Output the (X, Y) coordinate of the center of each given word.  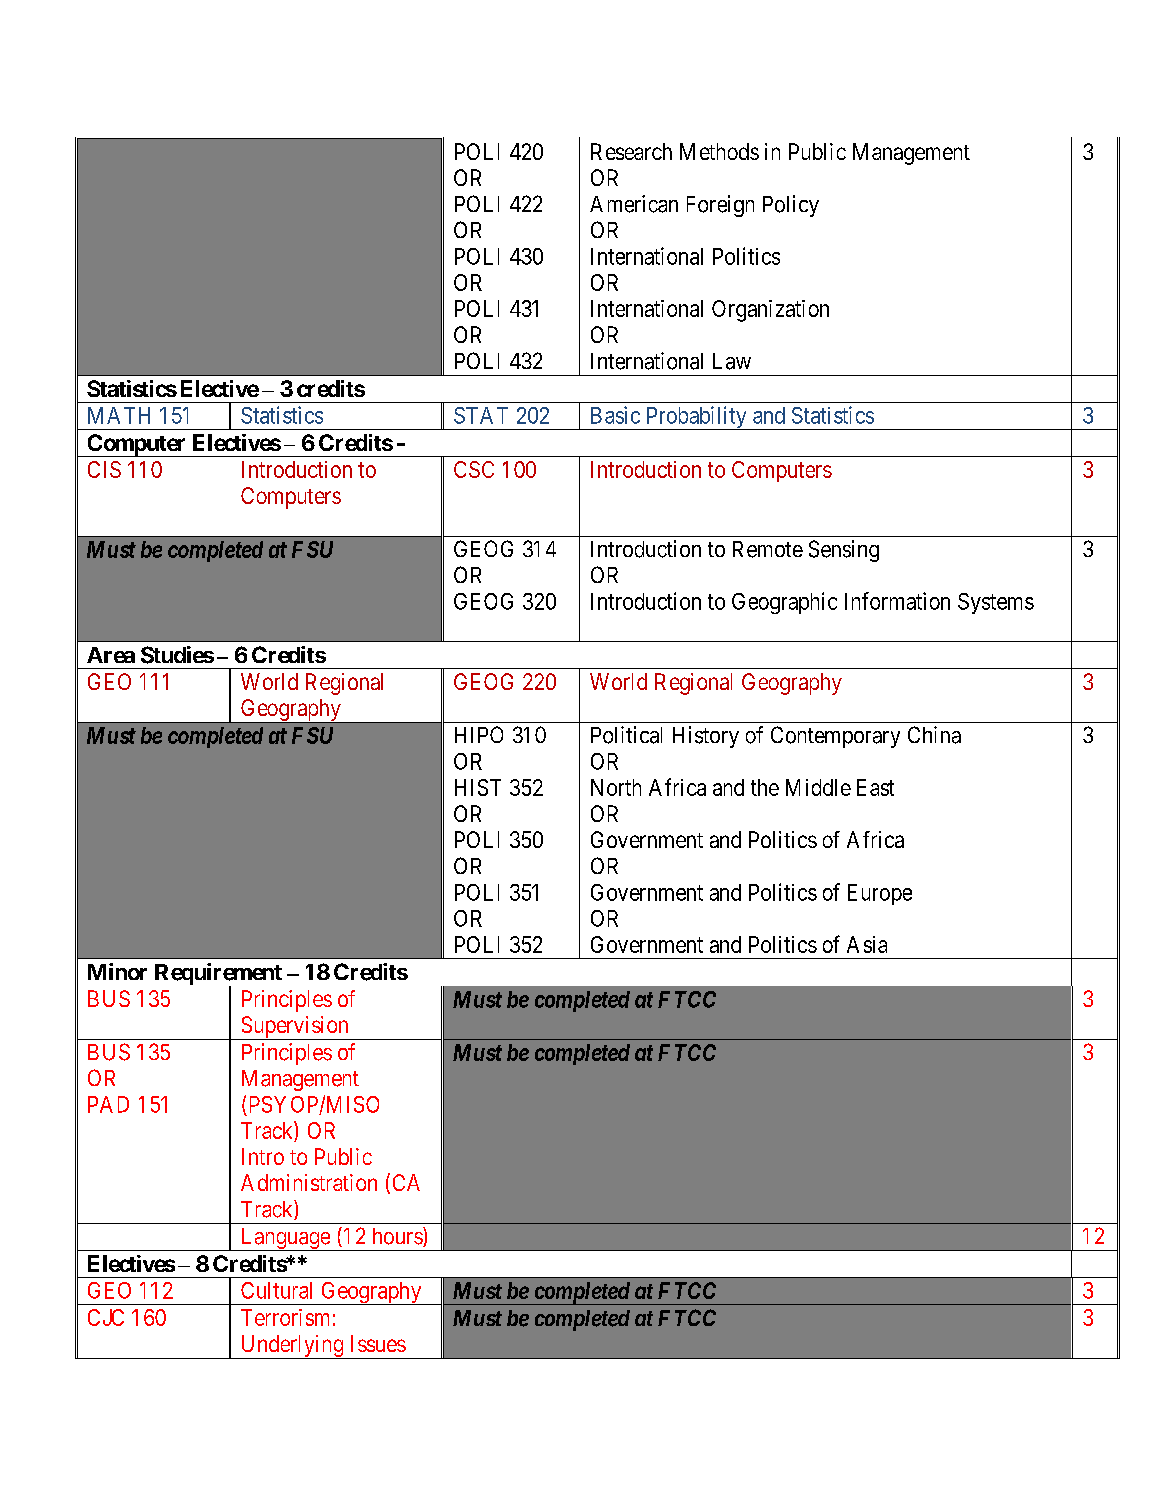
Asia (867, 944)
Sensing (844, 551)
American (634, 204)
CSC (474, 469)
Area (111, 655)
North (616, 787)
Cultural (276, 1290)
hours (398, 1237)
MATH (119, 415)
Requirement (218, 975)
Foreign (720, 206)
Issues (378, 1343)
